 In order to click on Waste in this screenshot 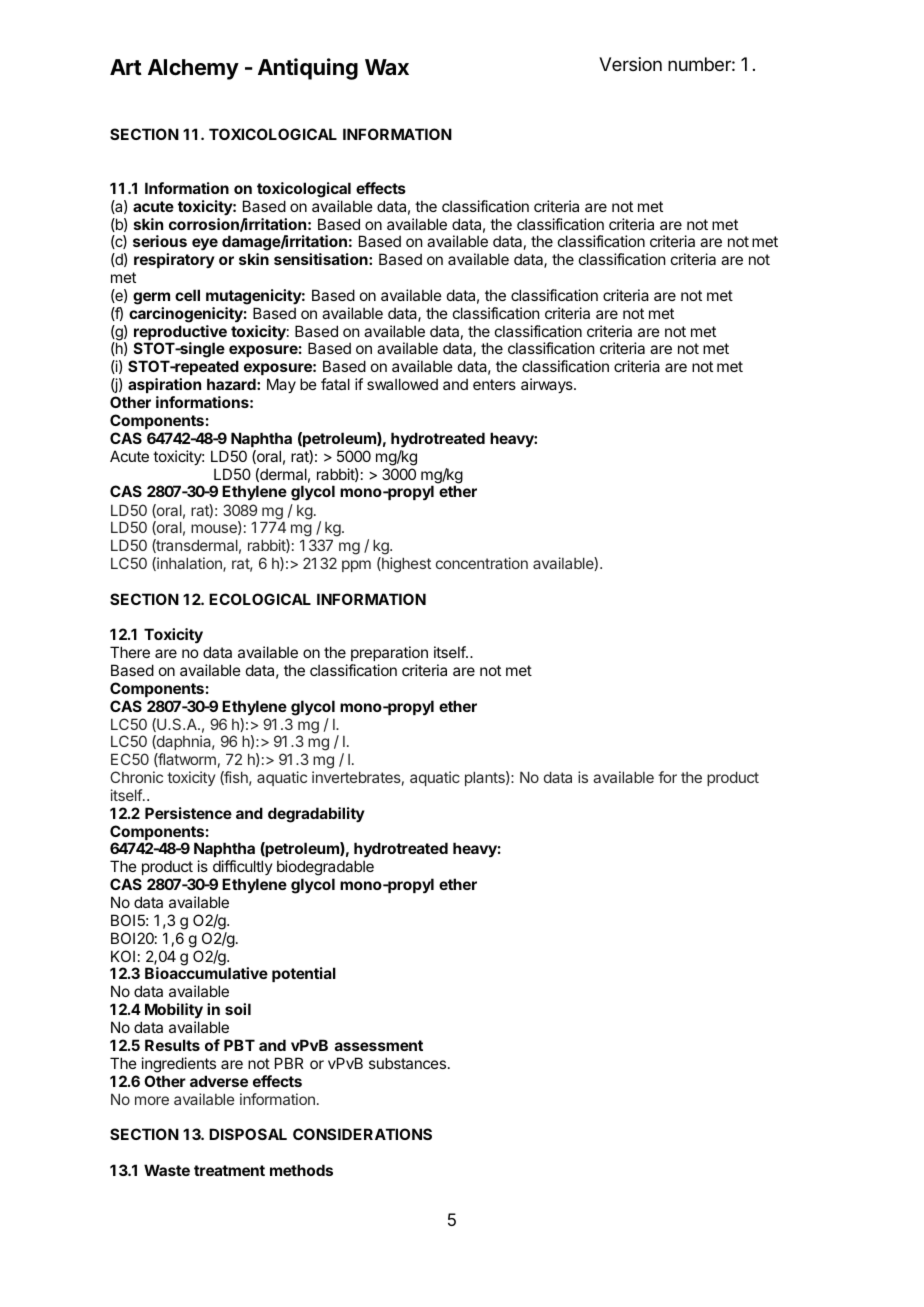, I will do `click(167, 1170)`.
